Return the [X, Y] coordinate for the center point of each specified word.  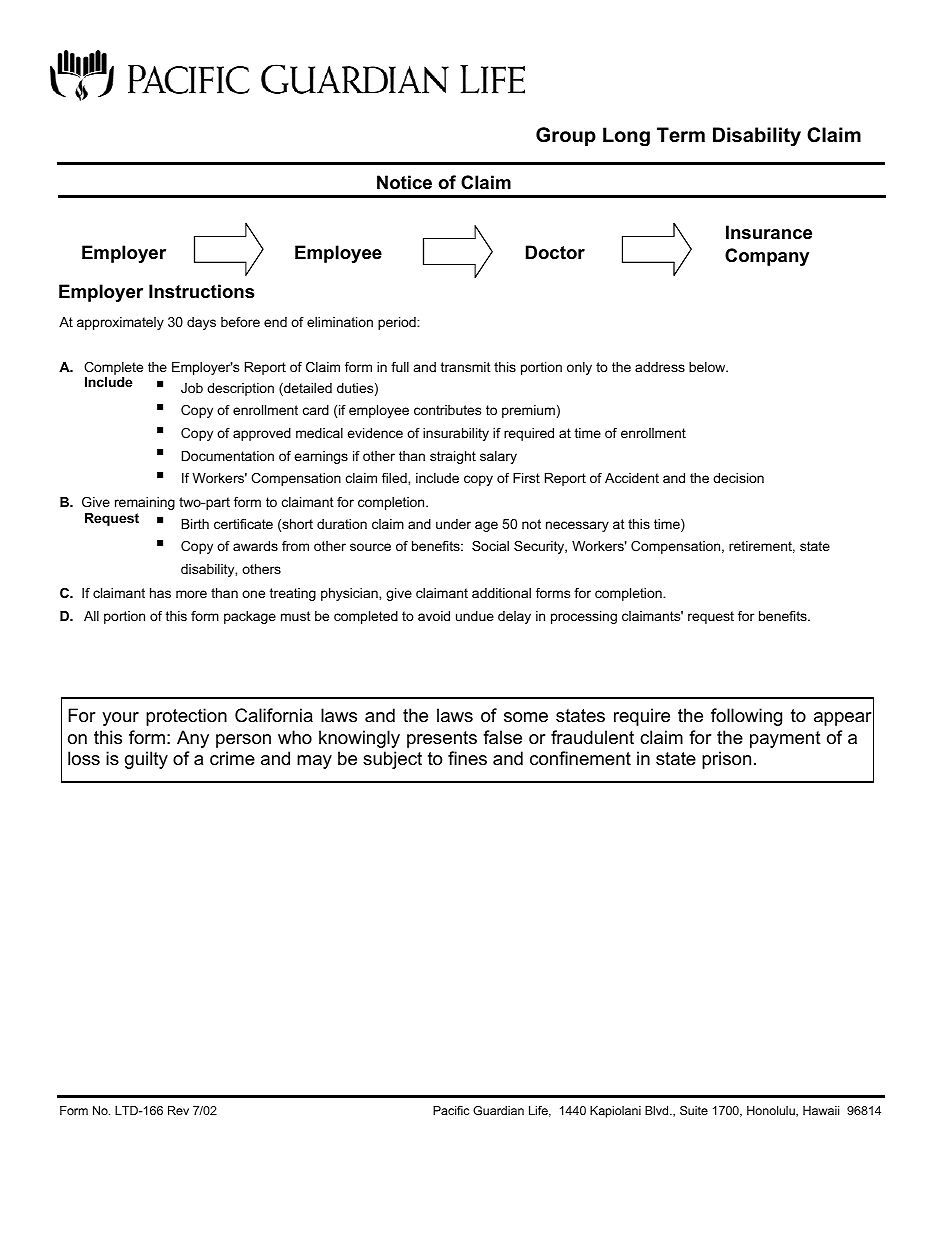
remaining [145, 503]
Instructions [201, 291]
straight [453, 457]
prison [726, 760]
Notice [404, 182]
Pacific [451, 1110]
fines [467, 758]
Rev [178, 1110]
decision [738, 478]
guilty [146, 760]
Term [681, 135]
